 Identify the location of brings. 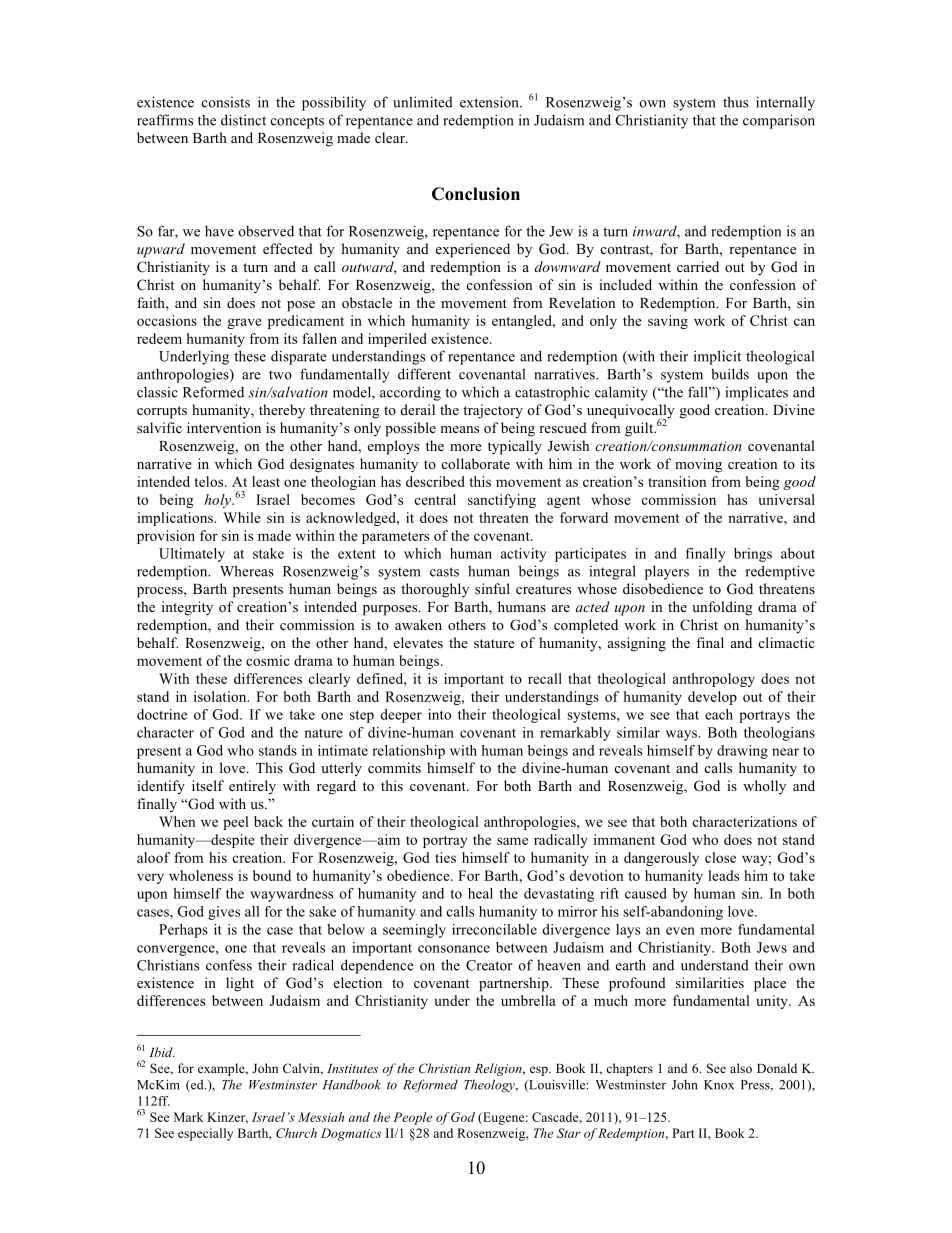
(753, 555).
